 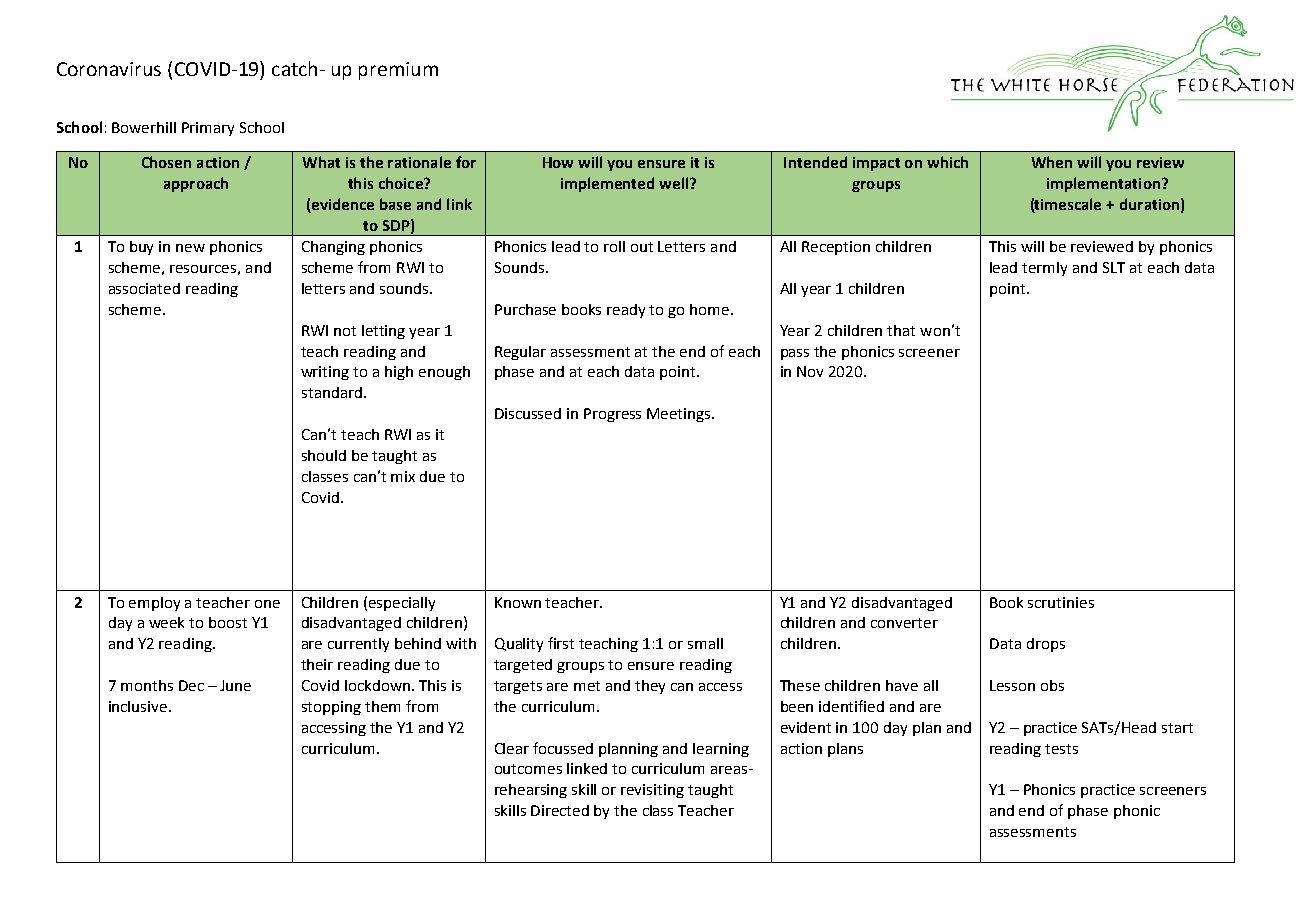 What do you see at coordinates (614, 246) in the screenshot?
I see `roll` at bounding box center [614, 246].
